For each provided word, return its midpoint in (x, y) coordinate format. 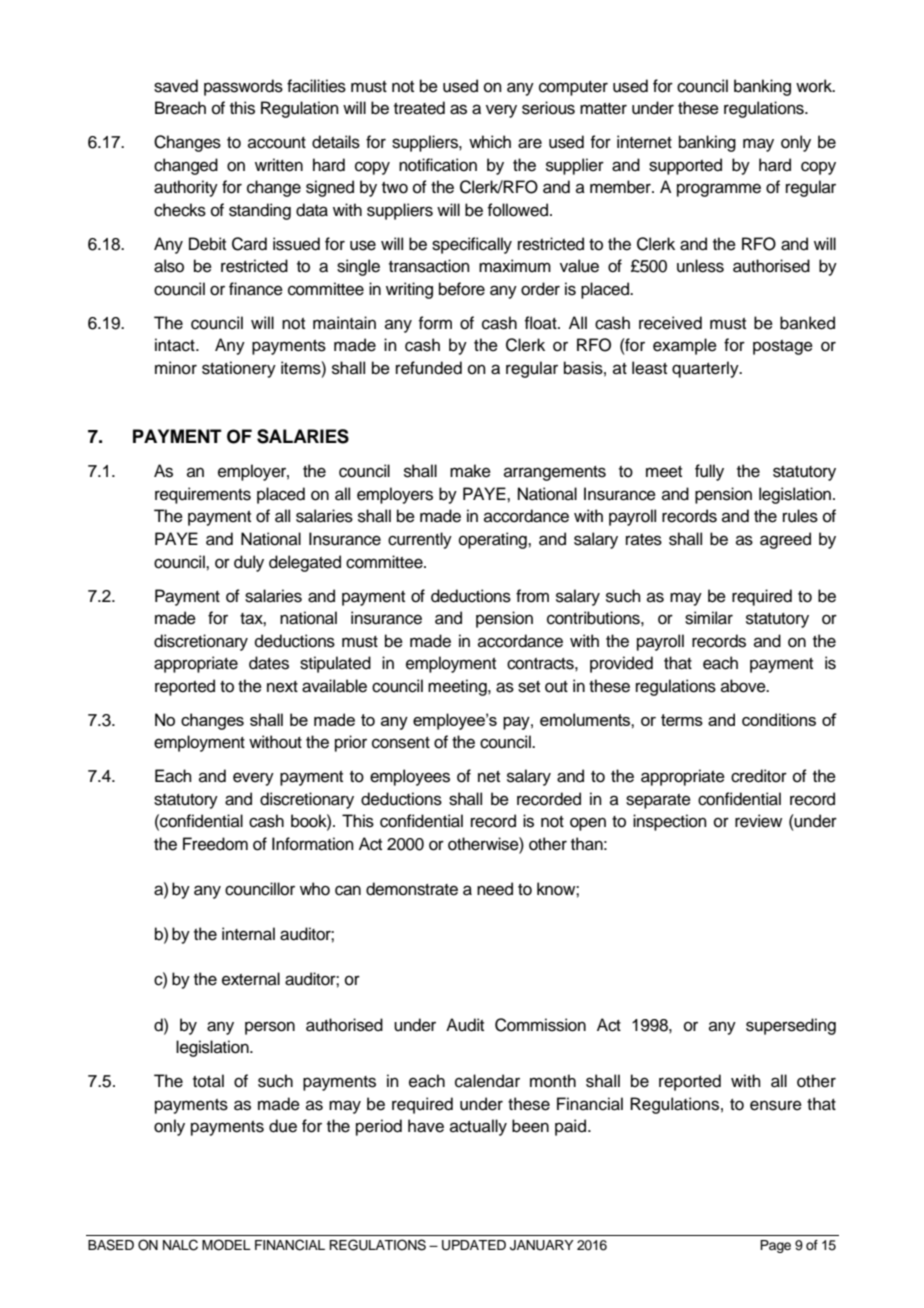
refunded (429, 368)
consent (401, 743)
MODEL (226, 1245)
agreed (785, 540)
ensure (776, 1105)
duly (249, 563)
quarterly (706, 369)
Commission (540, 1025)
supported (685, 166)
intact (176, 345)
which (490, 142)
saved (176, 86)
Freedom (215, 844)
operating (494, 540)
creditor (759, 776)
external (251, 979)
